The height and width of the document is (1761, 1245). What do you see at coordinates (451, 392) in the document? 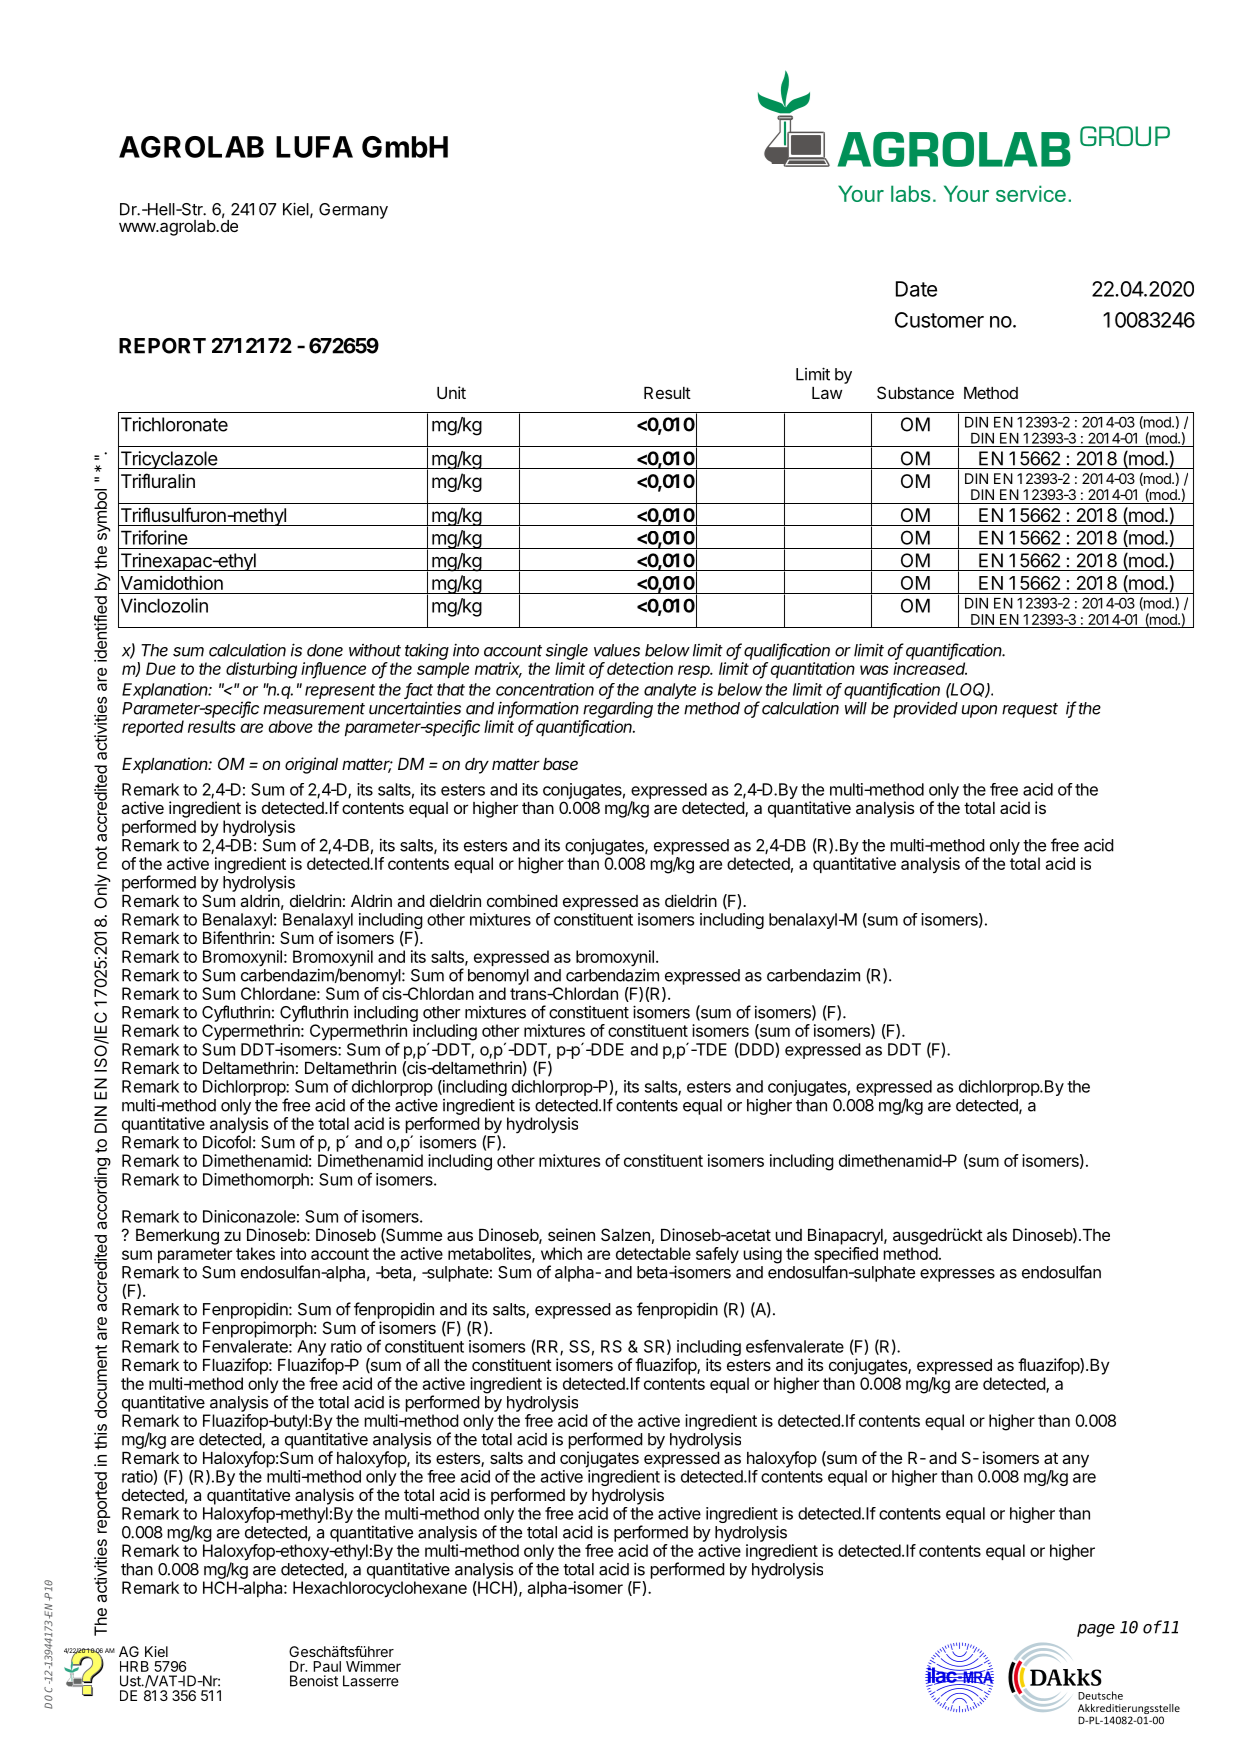
I see `Unit` at bounding box center [451, 392].
